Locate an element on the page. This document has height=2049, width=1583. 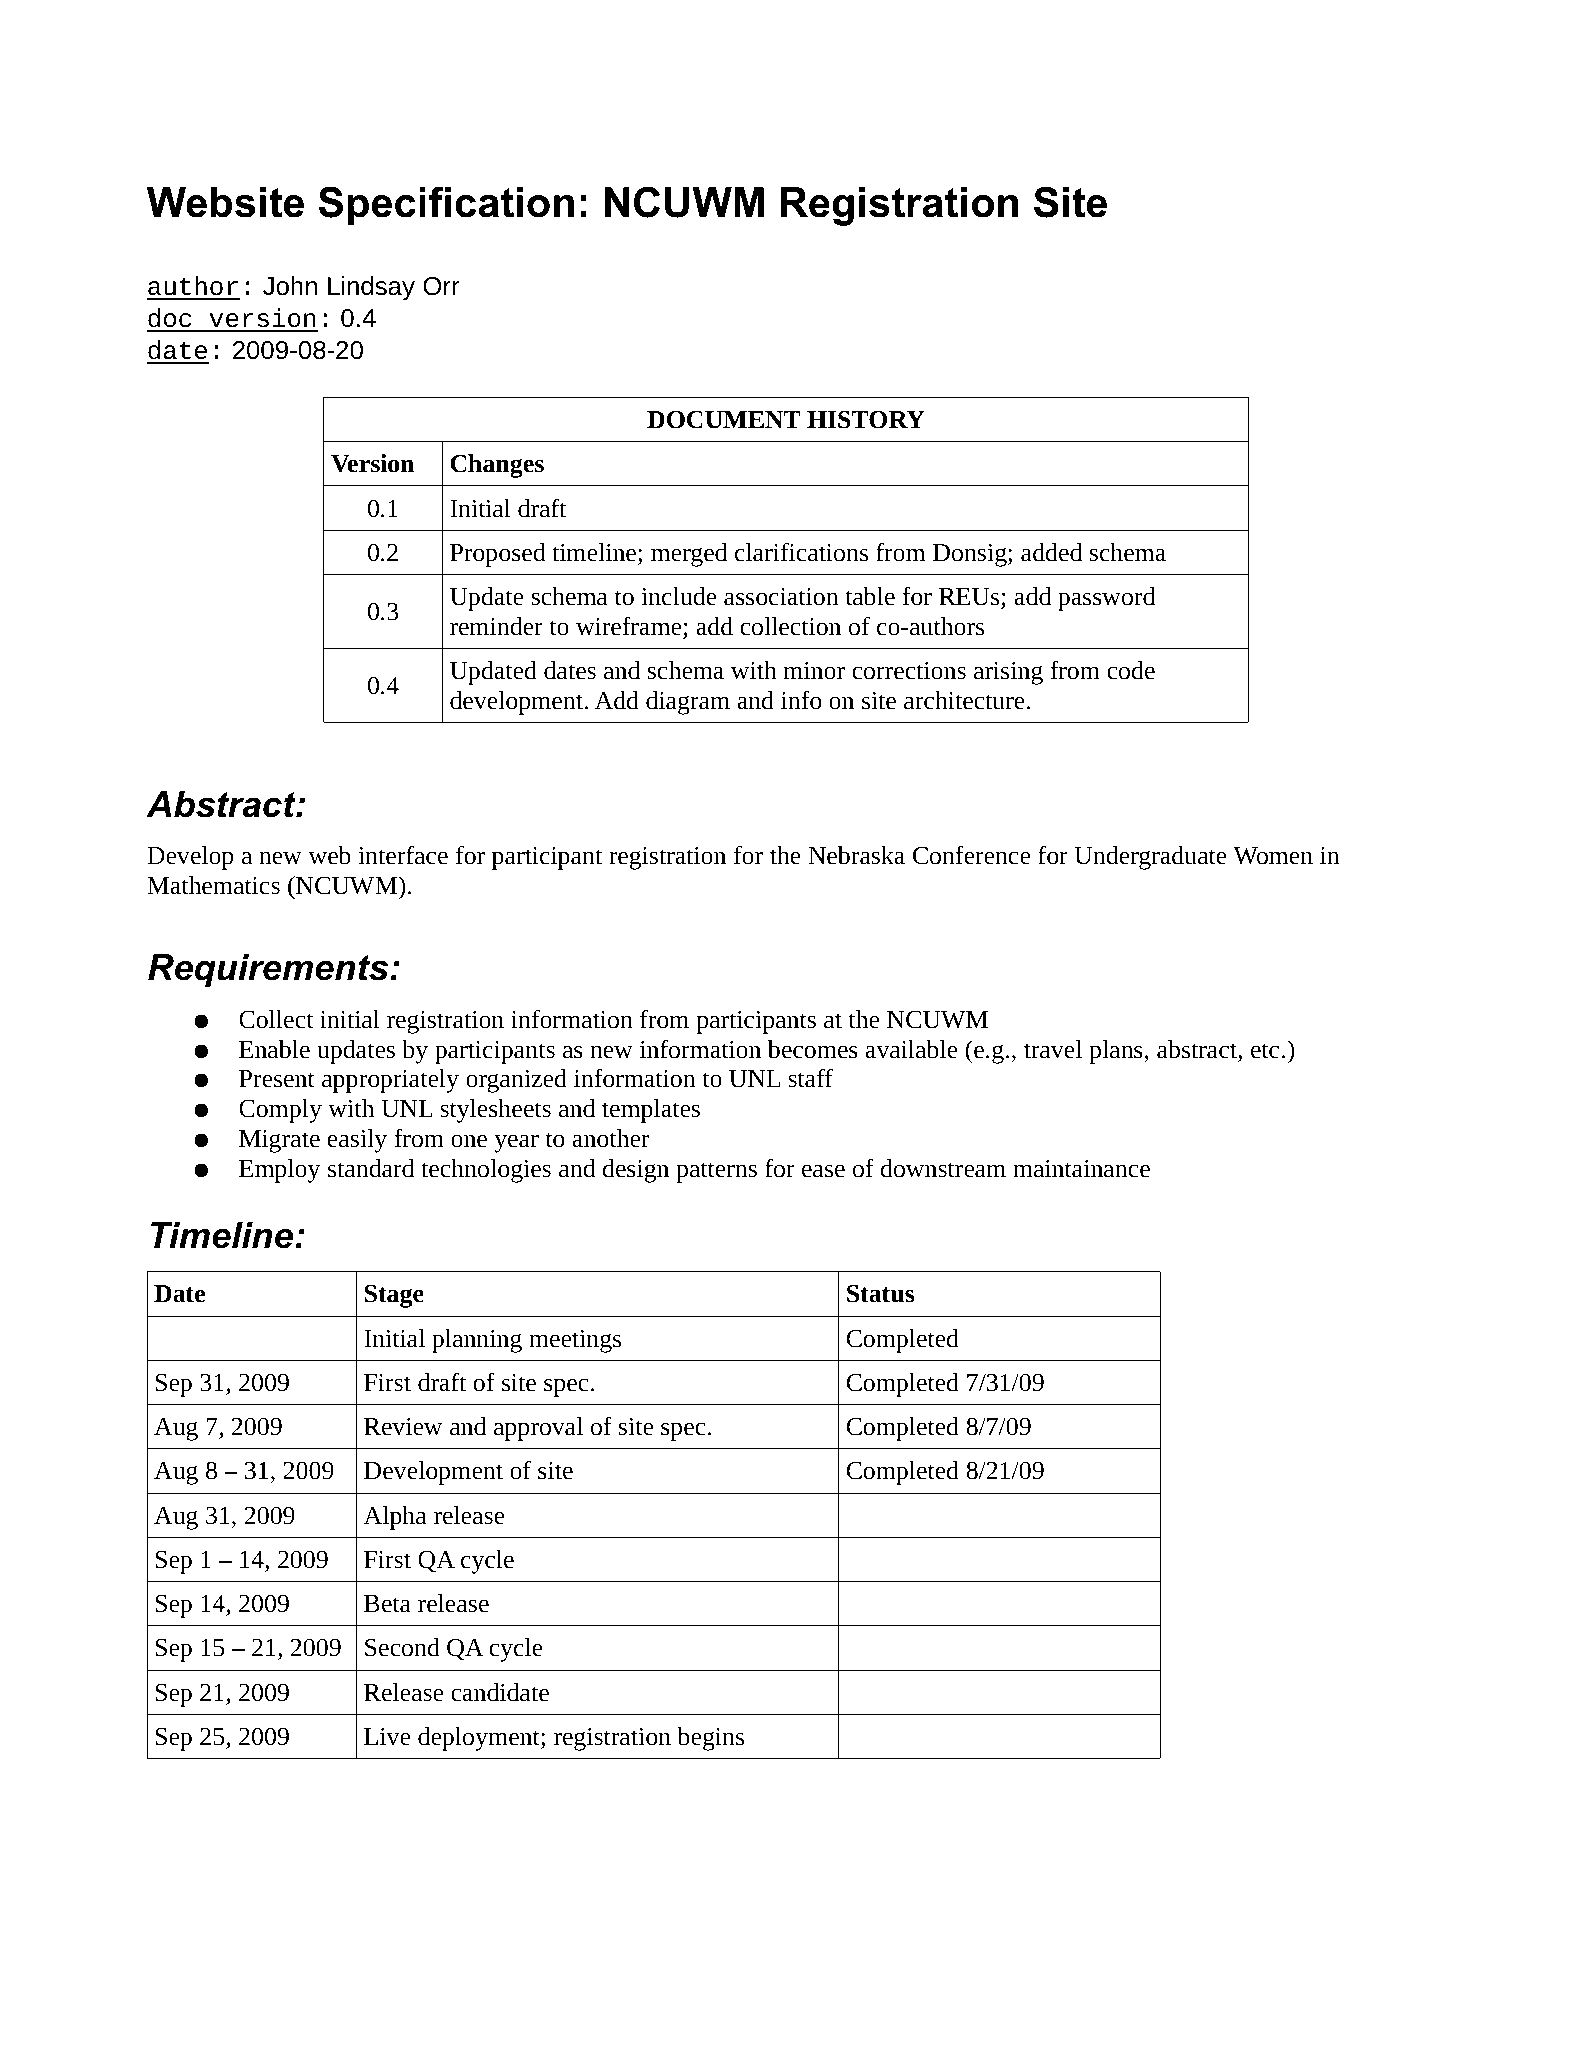
DOCUMENT is located at coordinates (724, 420).
